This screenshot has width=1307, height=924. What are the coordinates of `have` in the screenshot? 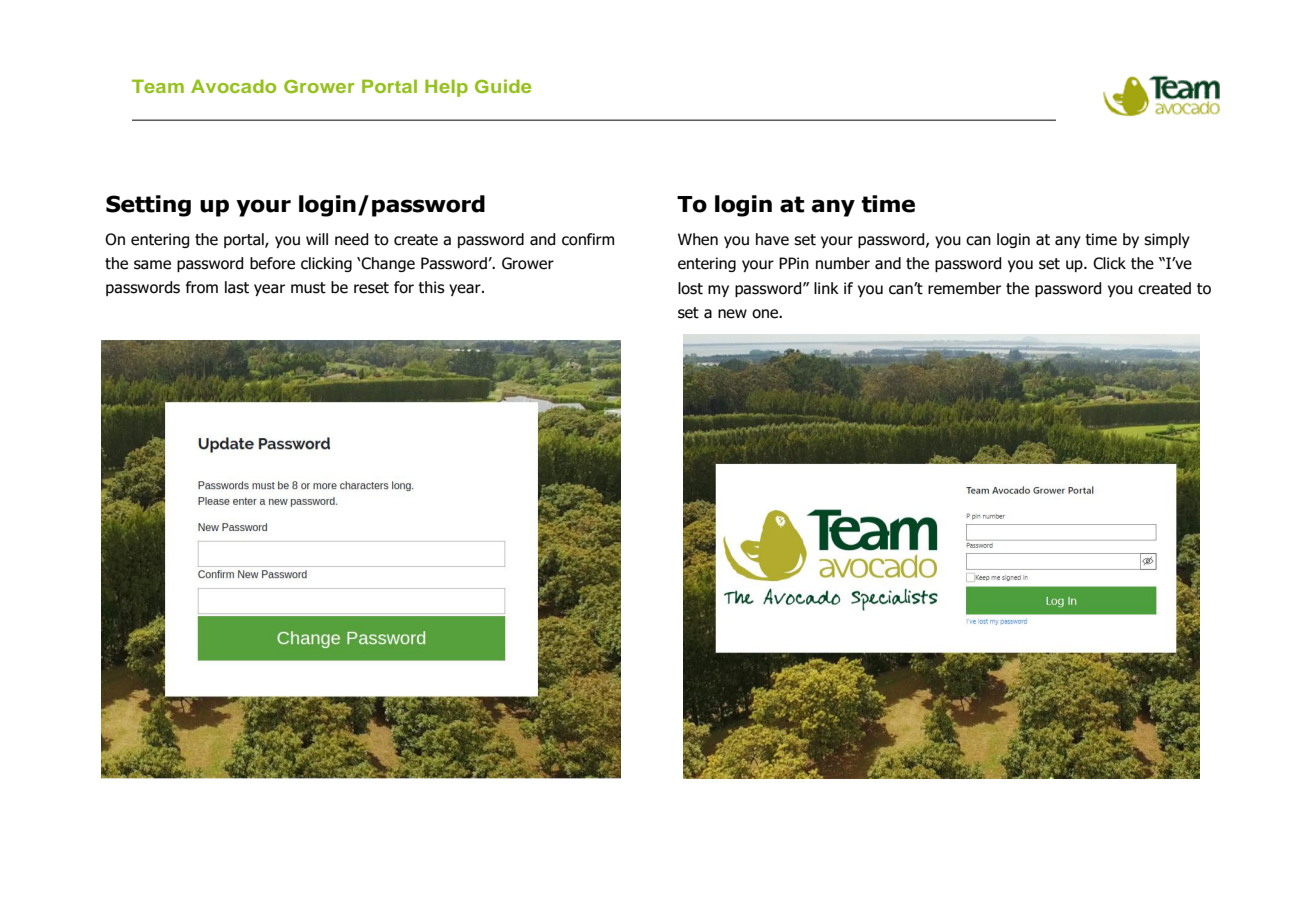 It's located at (772, 239).
